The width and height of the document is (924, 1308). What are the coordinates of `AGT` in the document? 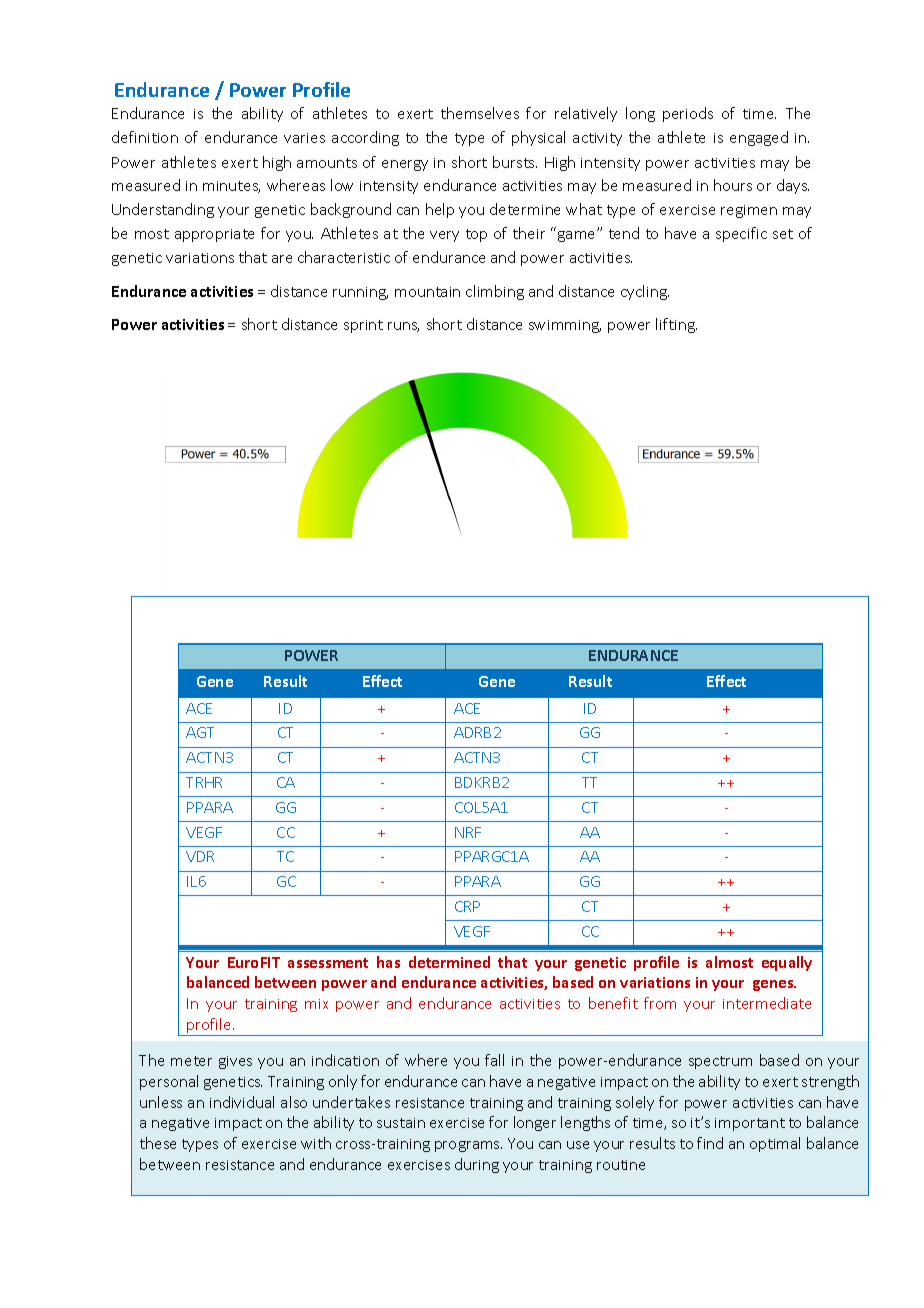 It's located at (200, 732).
